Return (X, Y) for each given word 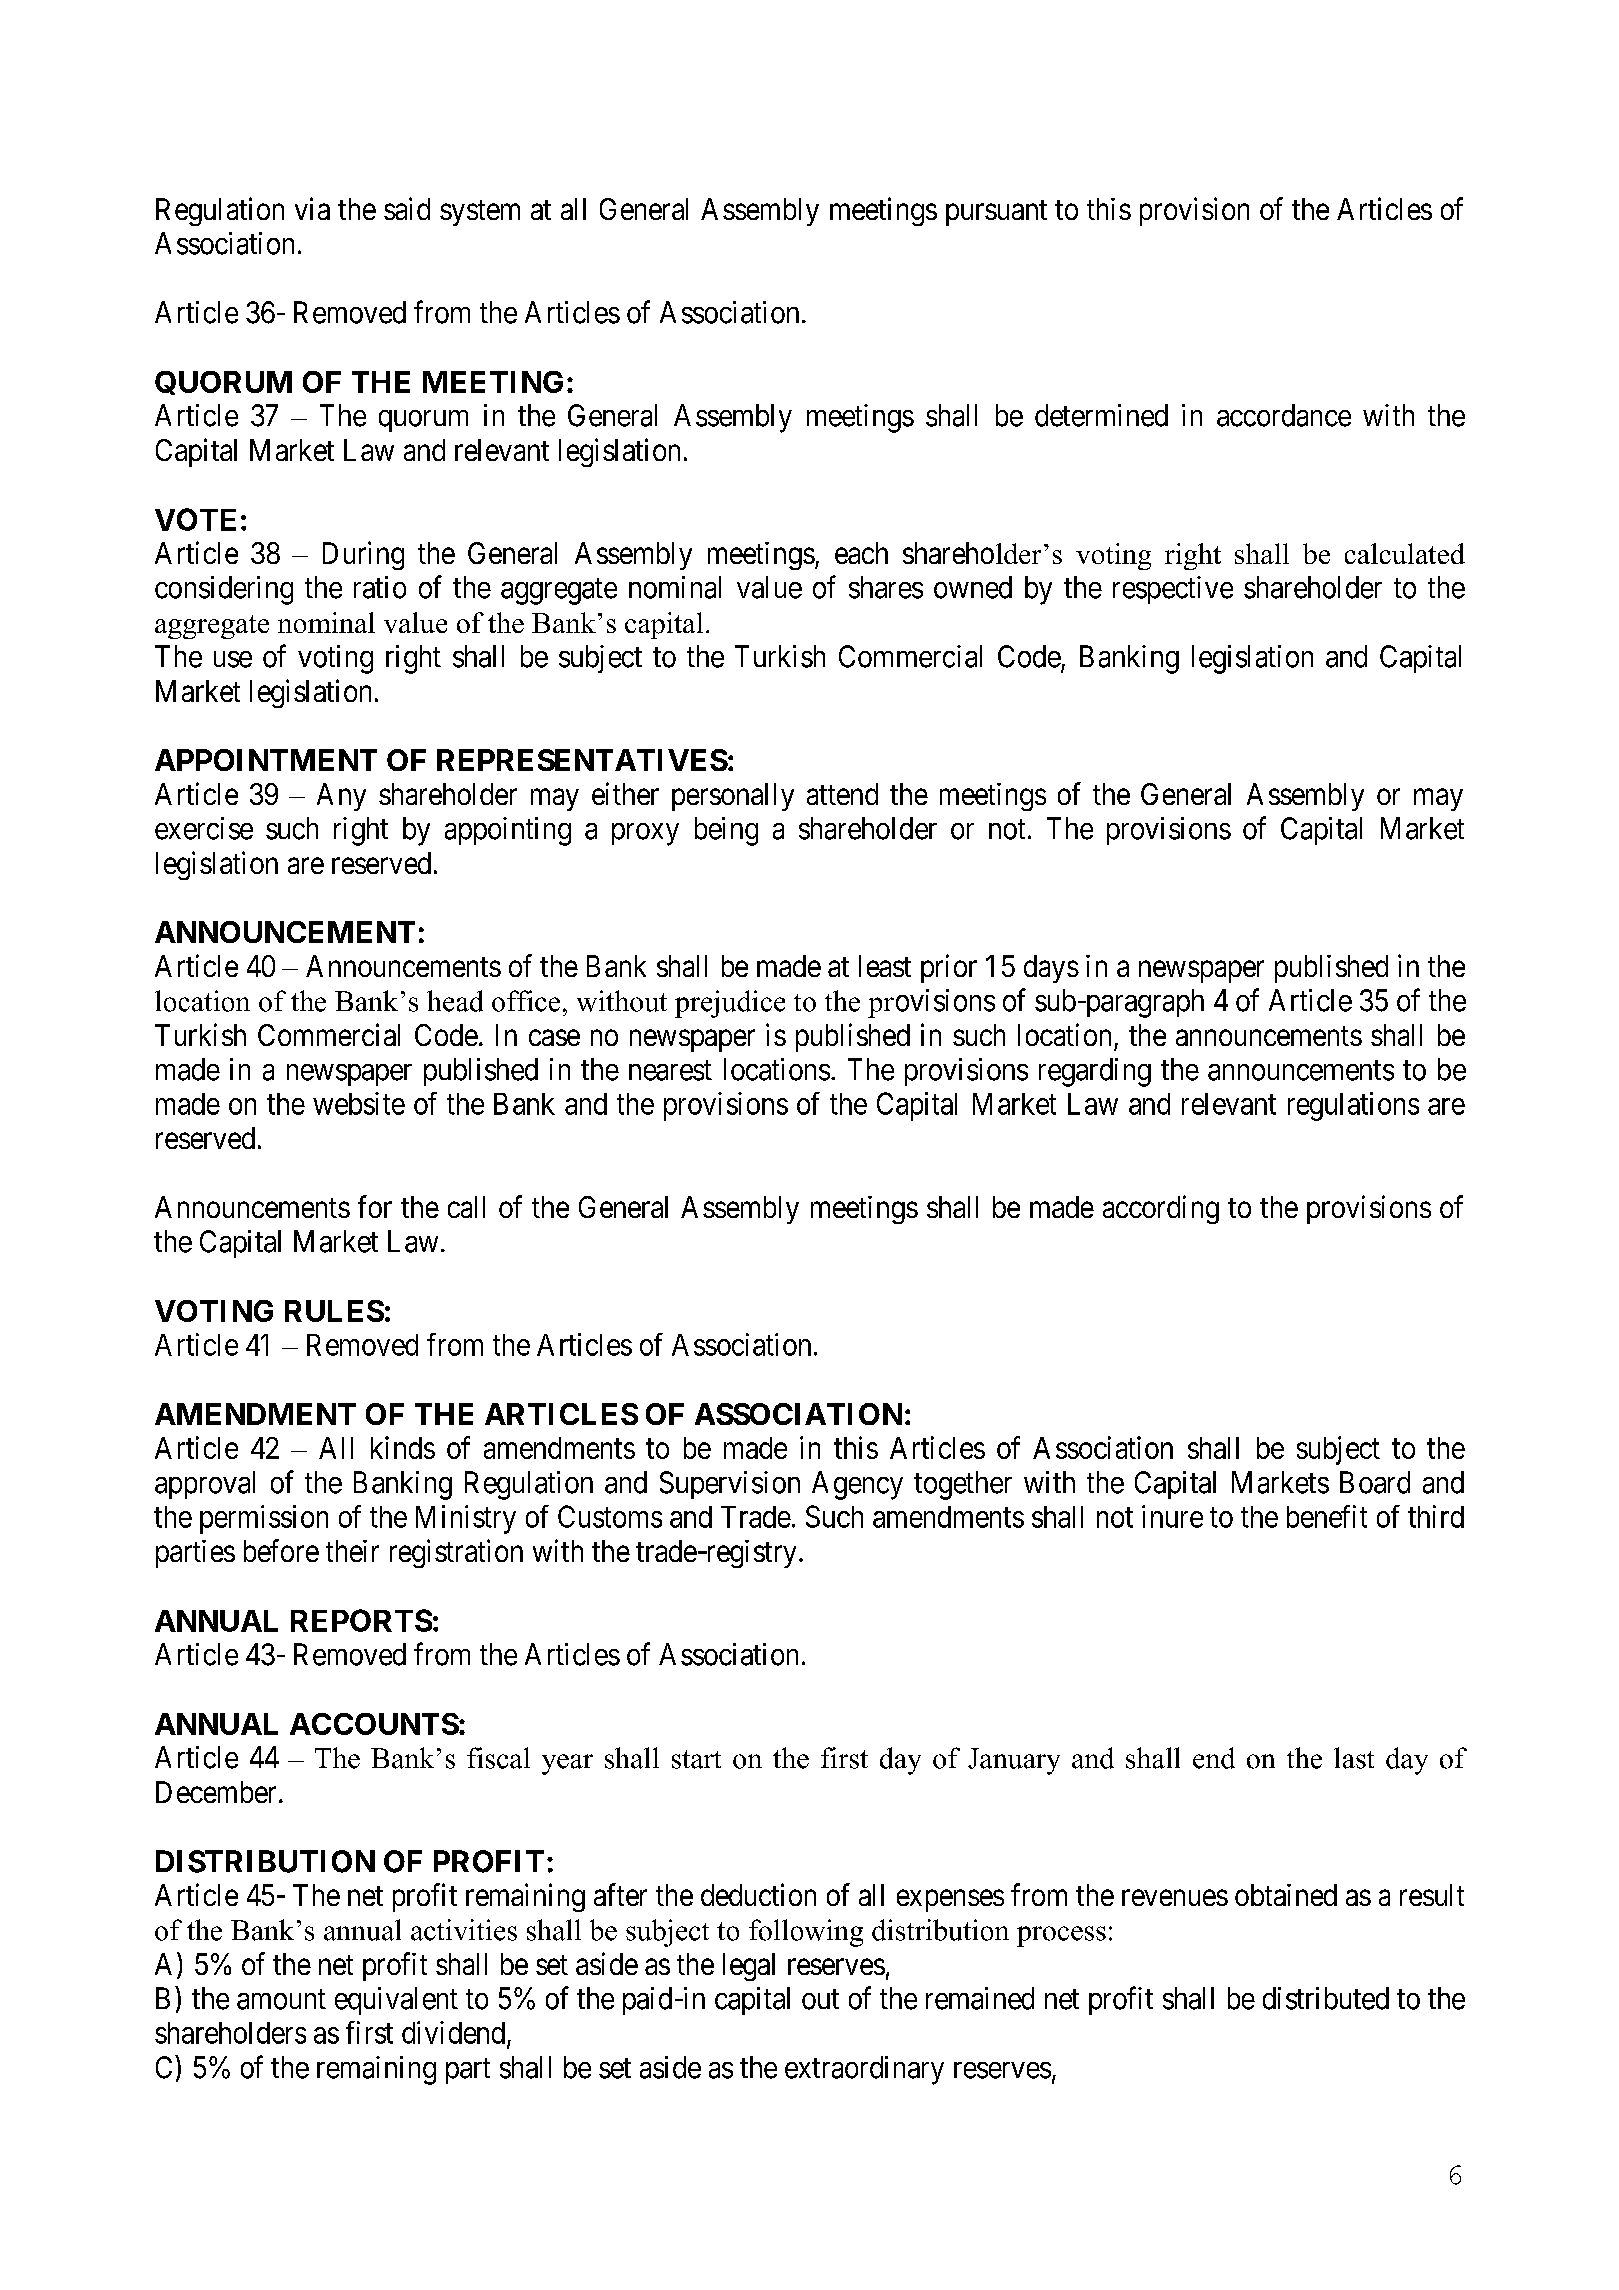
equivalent (396, 2001)
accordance (1284, 415)
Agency (857, 1485)
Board (1375, 1482)
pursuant (996, 213)
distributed (1326, 1998)
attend (842, 794)
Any (341, 797)
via (312, 208)
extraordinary (864, 2070)
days (1051, 969)
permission (264, 1519)
